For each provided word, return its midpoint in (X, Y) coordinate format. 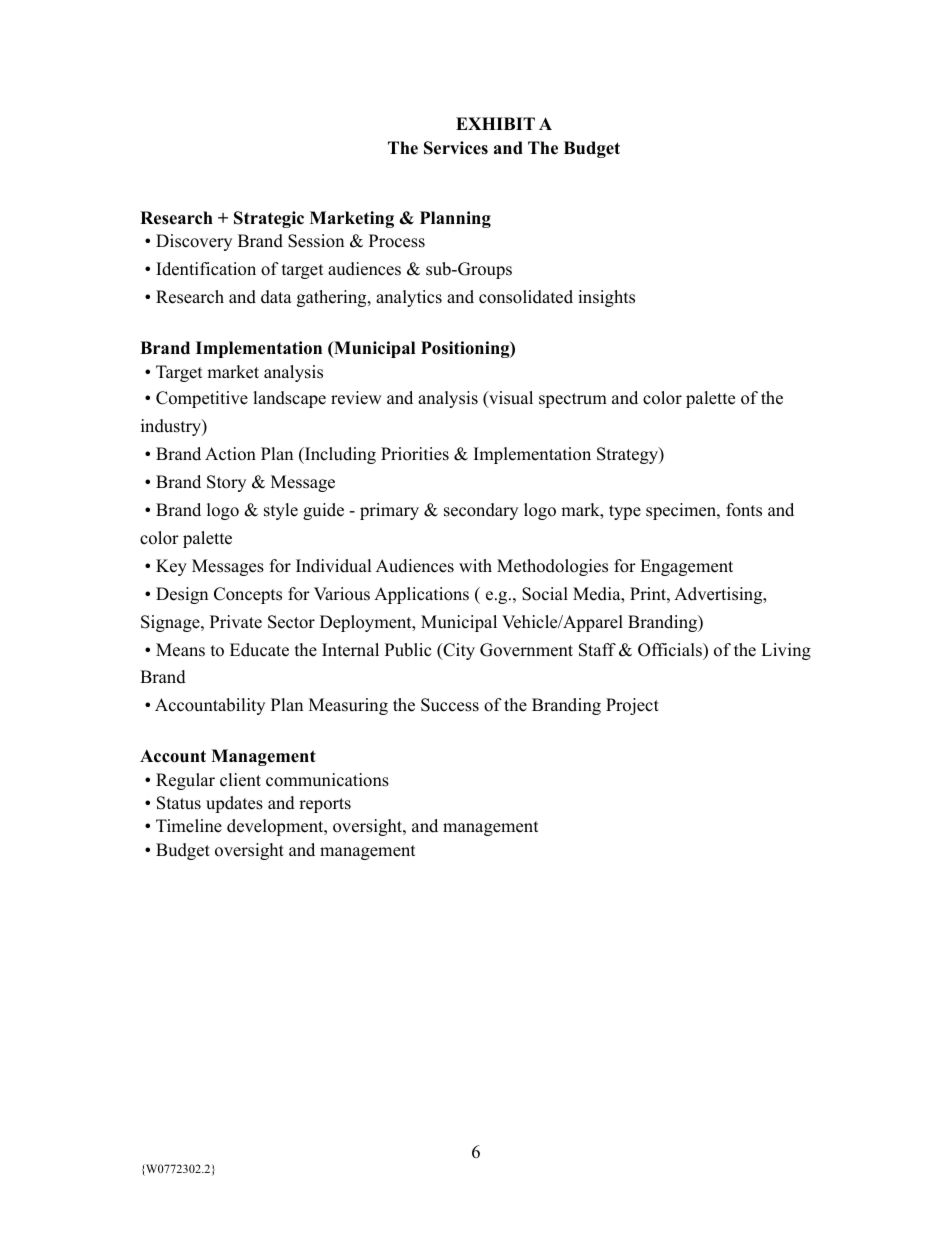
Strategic (269, 219)
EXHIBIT (495, 123)
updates (234, 804)
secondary (481, 511)
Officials (671, 651)
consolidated (526, 297)
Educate (259, 650)
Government (526, 650)
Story (226, 483)
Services (456, 148)
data (276, 297)
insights (606, 298)
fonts (744, 510)
